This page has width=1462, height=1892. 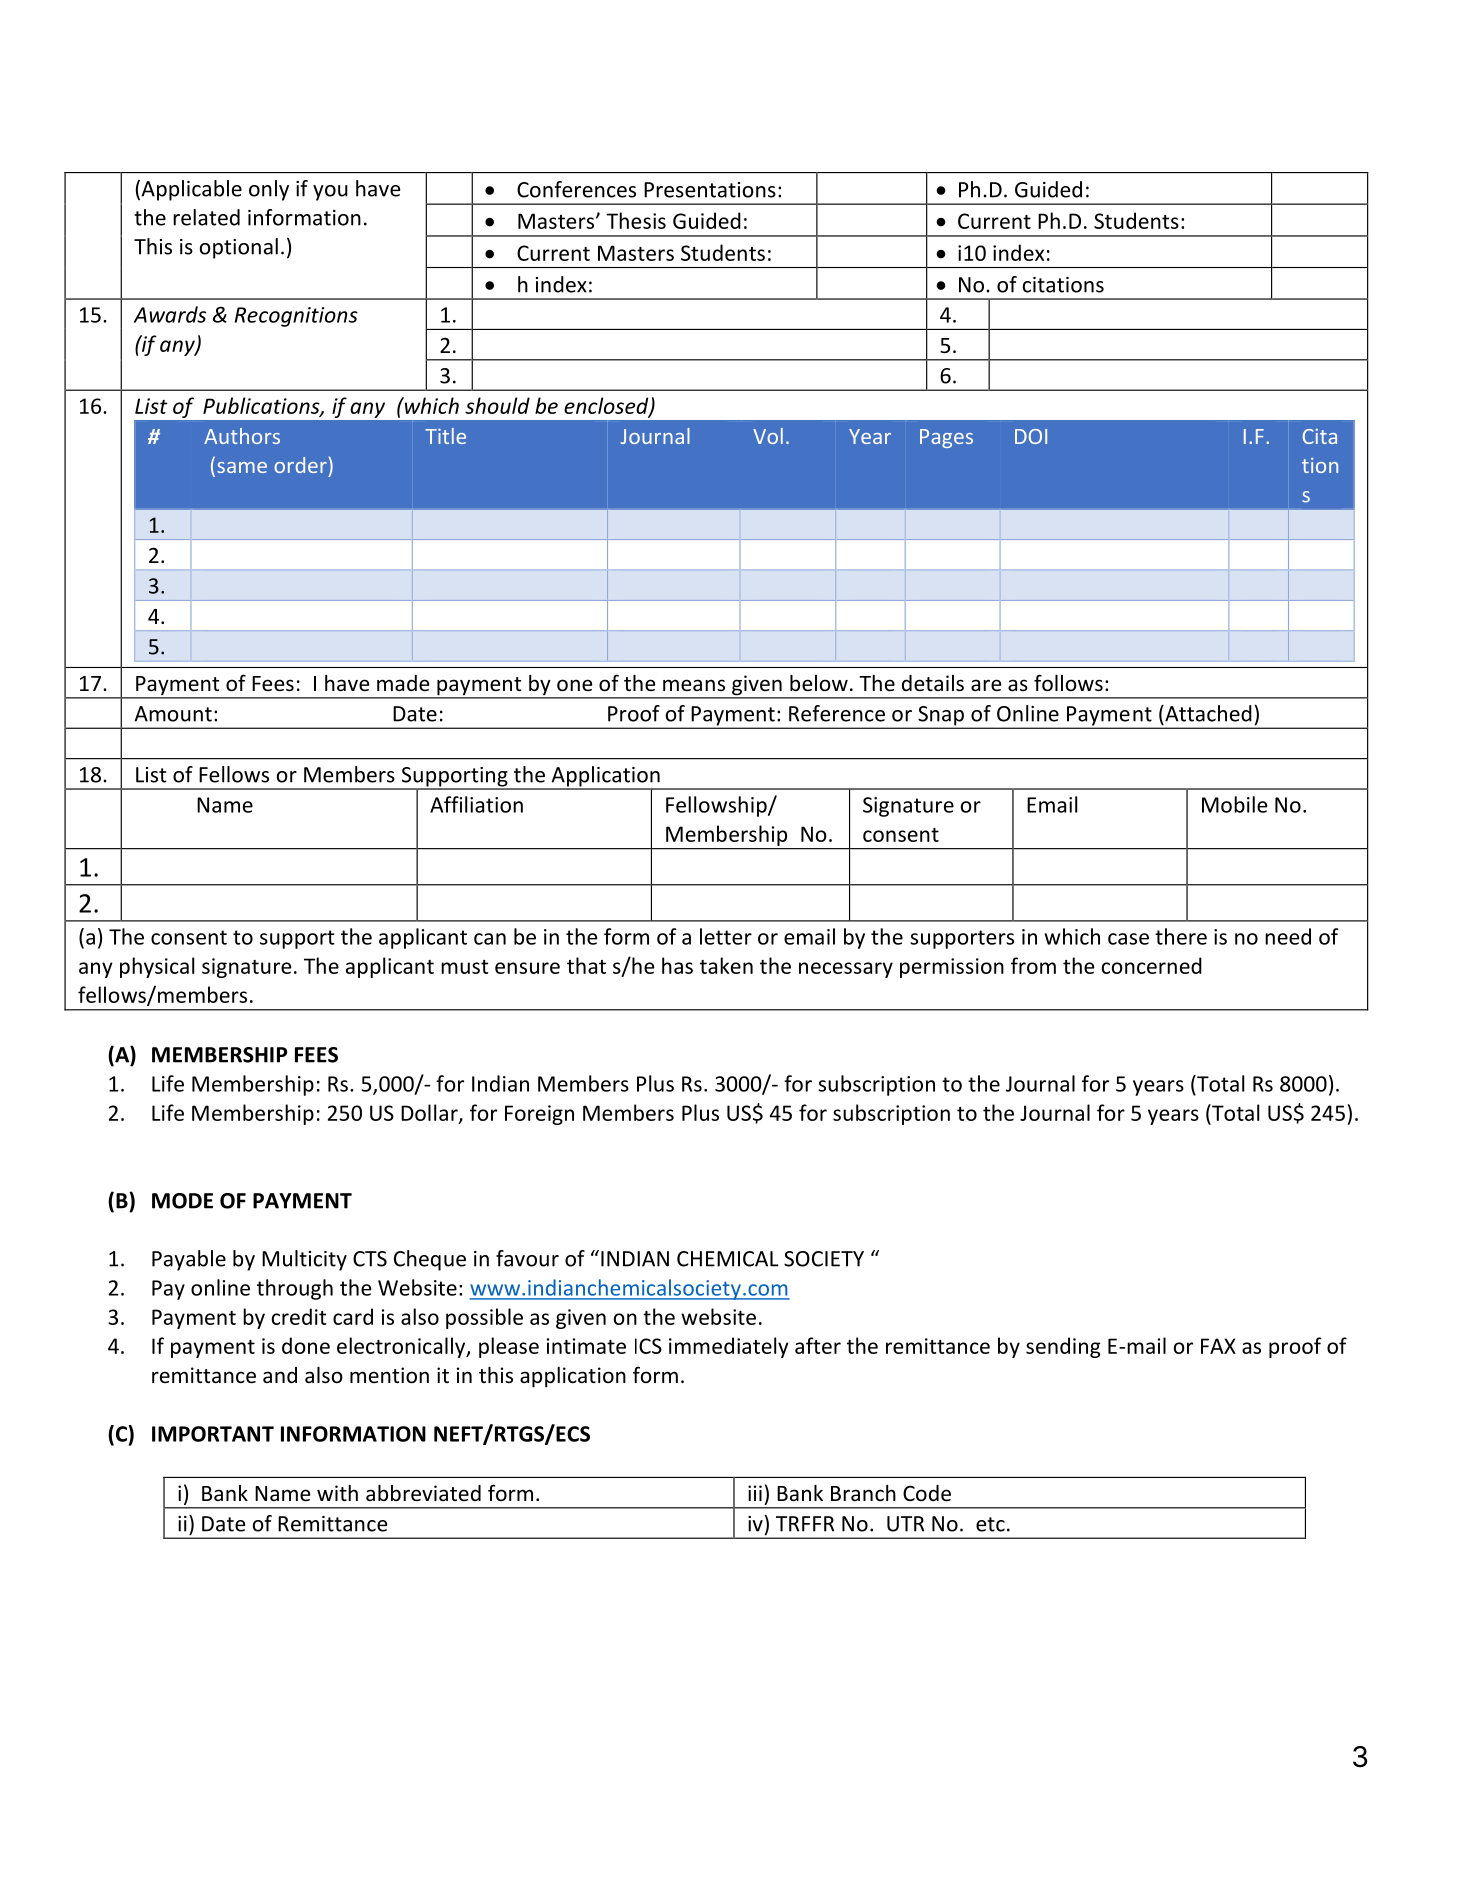 What do you see at coordinates (755, 1493) in the page?
I see `iii` at bounding box center [755, 1493].
